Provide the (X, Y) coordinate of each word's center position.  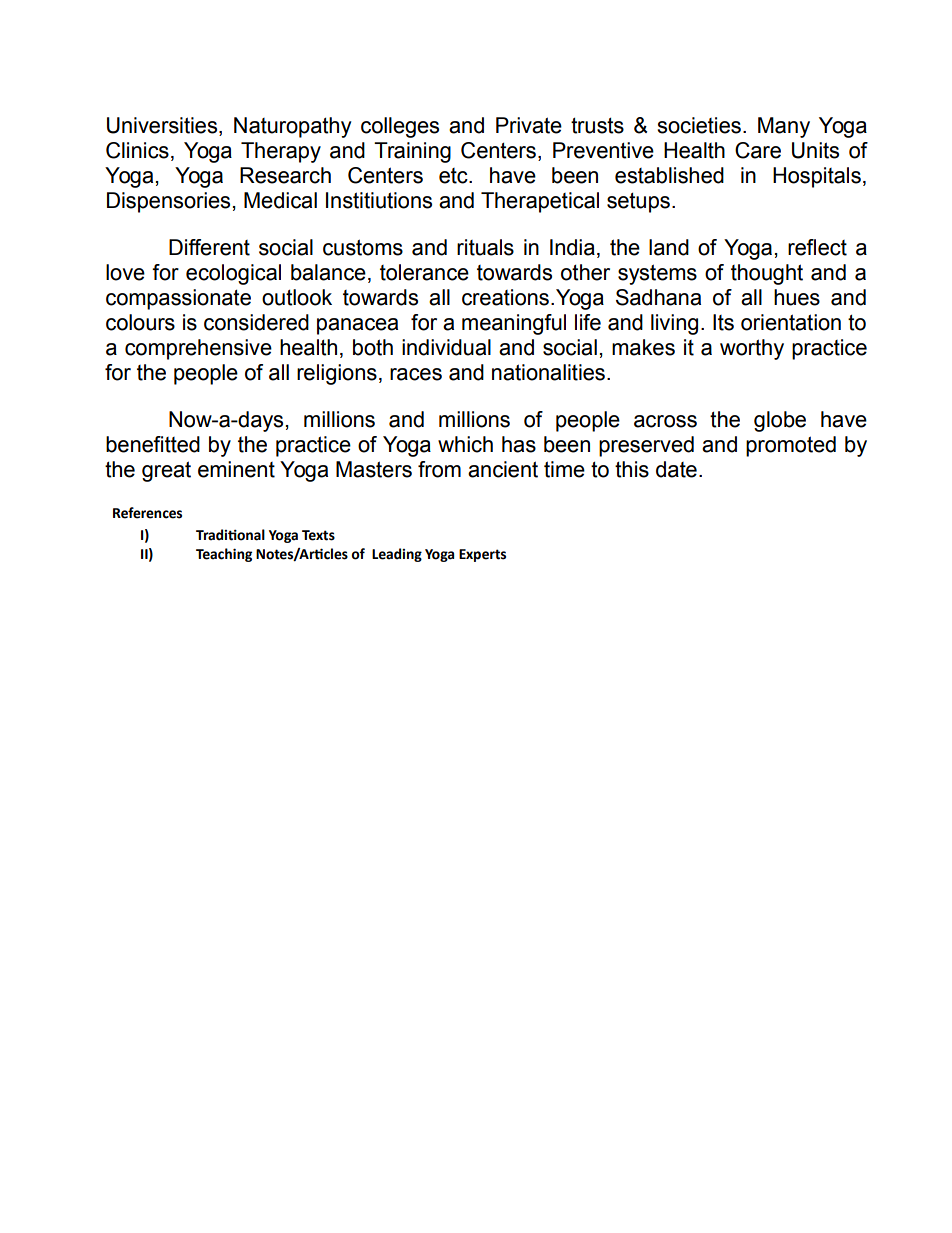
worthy (752, 349)
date (676, 469)
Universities (163, 125)
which (465, 444)
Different (209, 247)
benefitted (153, 444)
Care (758, 150)
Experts (482, 555)
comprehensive (198, 349)
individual (446, 347)
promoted (791, 446)
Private (529, 125)
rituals (485, 247)
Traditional (230, 535)
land (669, 247)
